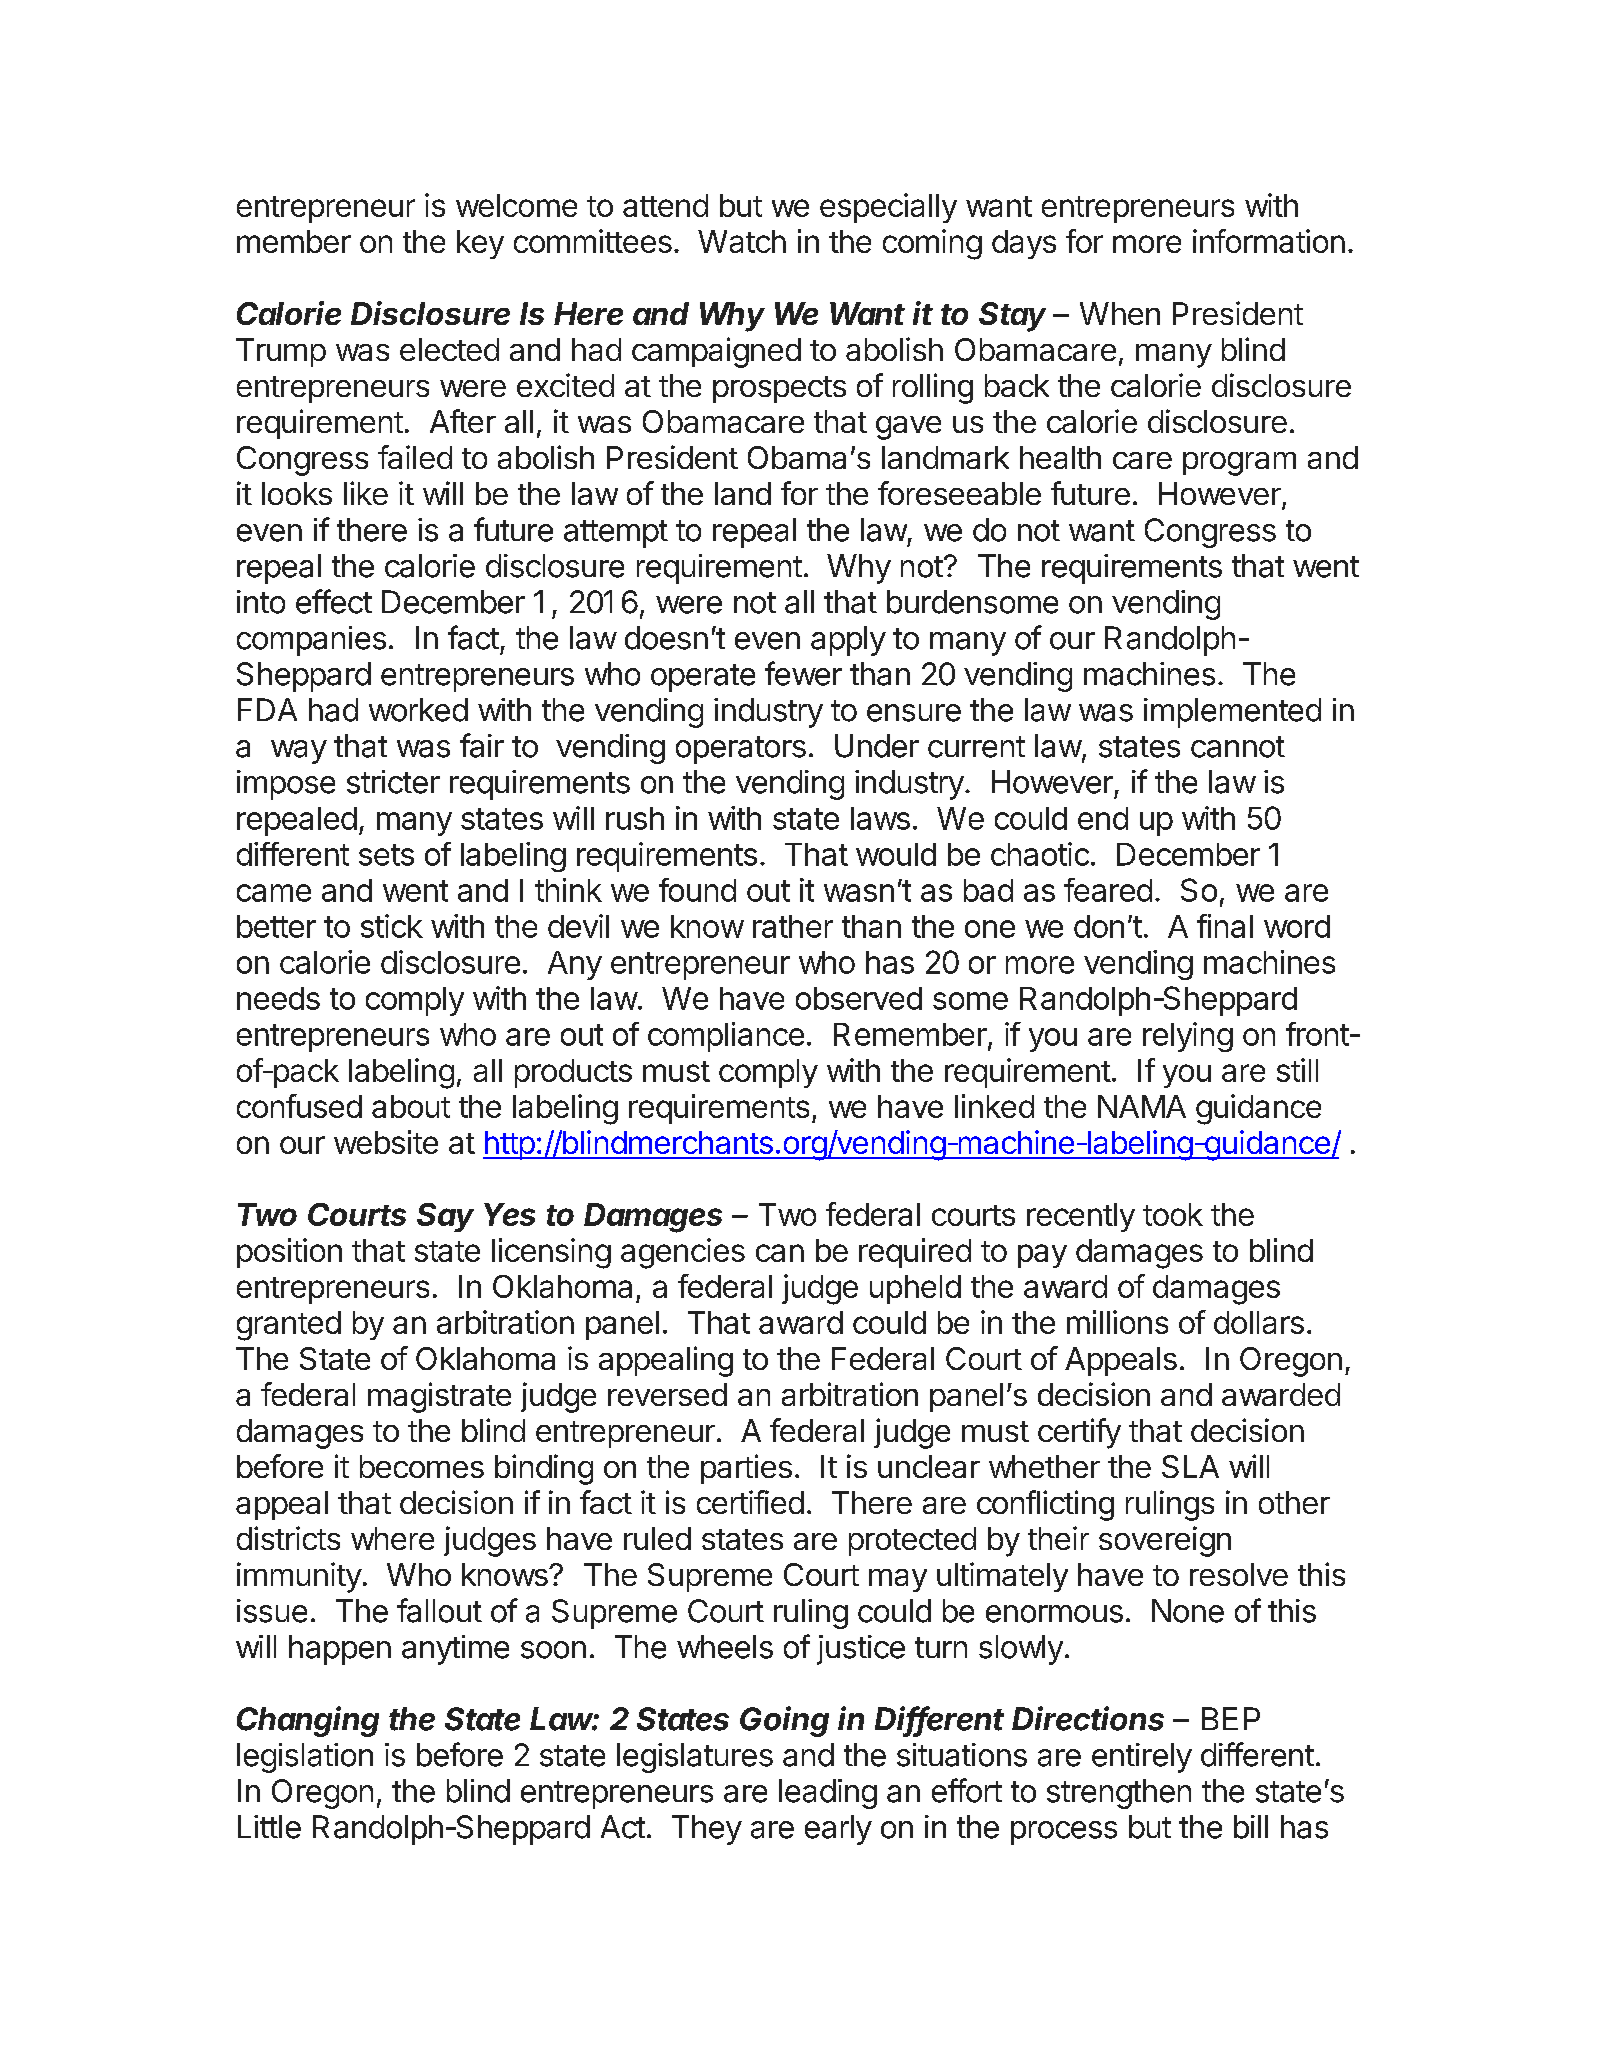 Image resolution: width=1598 pixels, height=2068 pixels. Describe the element at coordinates (334, 601) in the document. I see `effect` at that location.
